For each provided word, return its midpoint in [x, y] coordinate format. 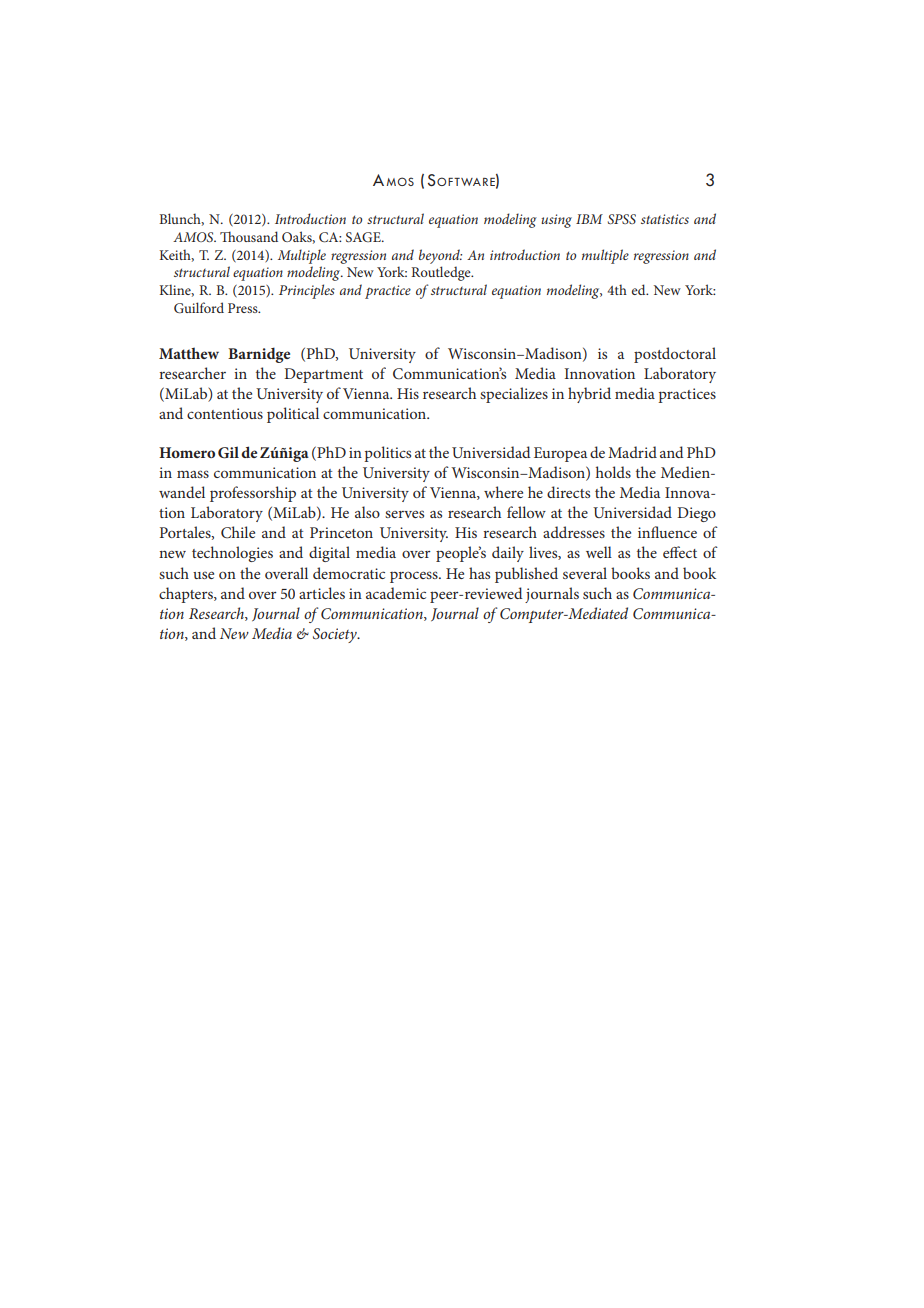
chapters [187, 595]
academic [396, 593]
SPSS [622, 219]
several [585, 573]
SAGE [364, 237]
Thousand [249, 236]
